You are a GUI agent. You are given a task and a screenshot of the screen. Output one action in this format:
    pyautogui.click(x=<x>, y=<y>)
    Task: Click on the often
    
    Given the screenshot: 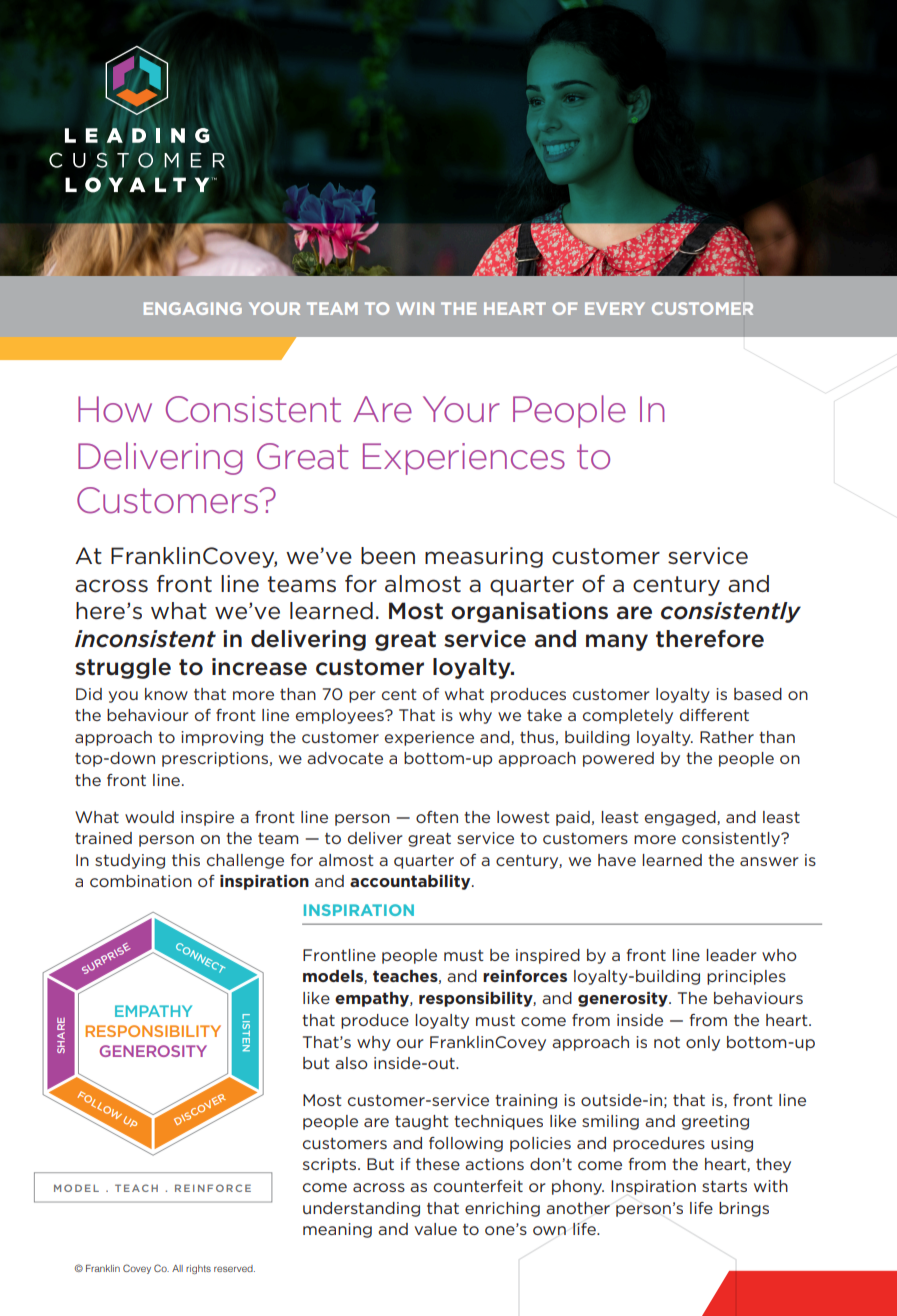 What is the action you would take?
    pyautogui.click(x=437, y=817)
